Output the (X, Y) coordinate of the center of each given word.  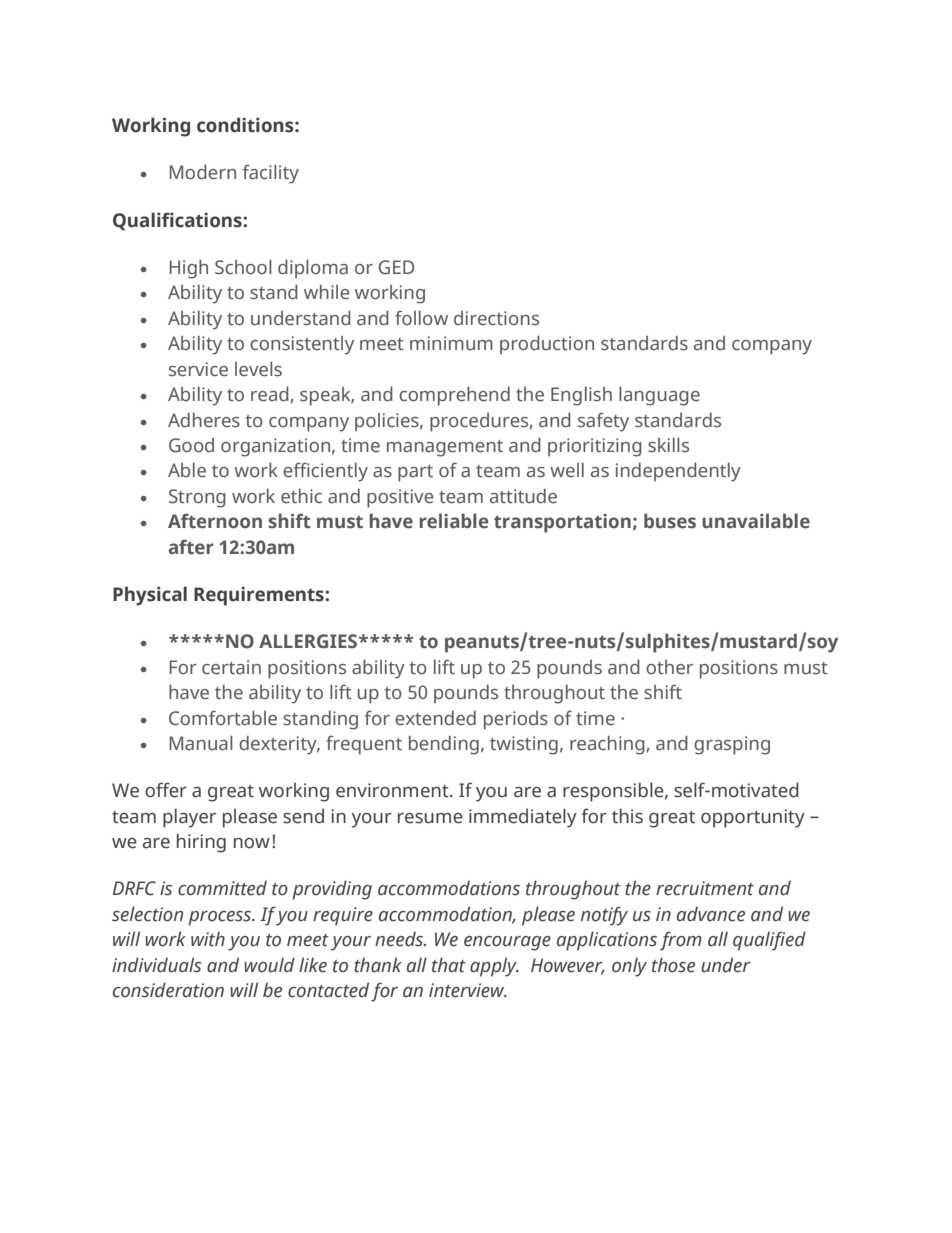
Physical (150, 596)
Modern (203, 172)
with (208, 939)
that (449, 965)
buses (670, 521)
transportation (562, 523)
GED (396, 267)
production (547, 345)
